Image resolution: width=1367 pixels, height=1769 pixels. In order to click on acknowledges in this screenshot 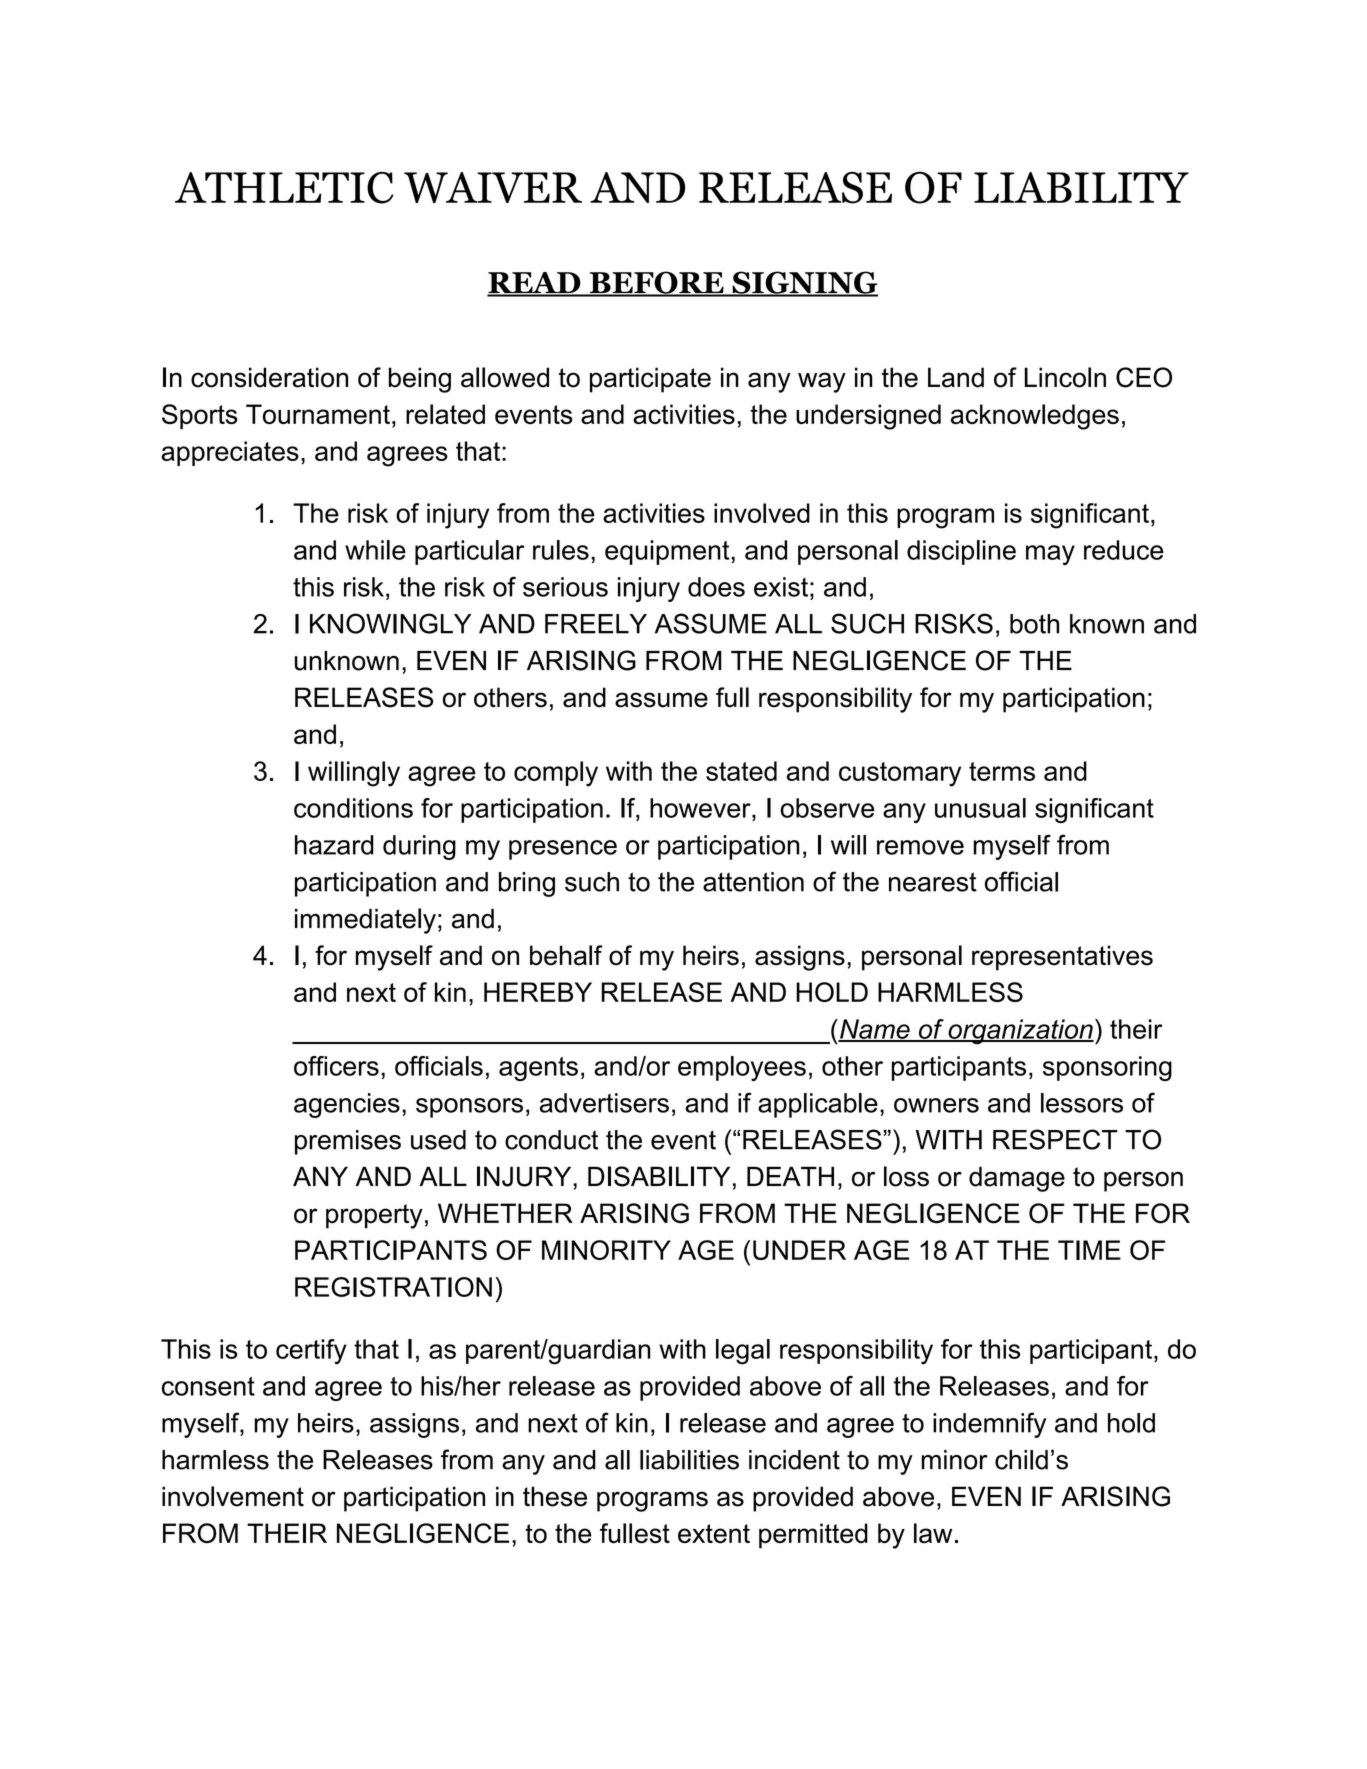, I will do `click(1035, 417)`.
